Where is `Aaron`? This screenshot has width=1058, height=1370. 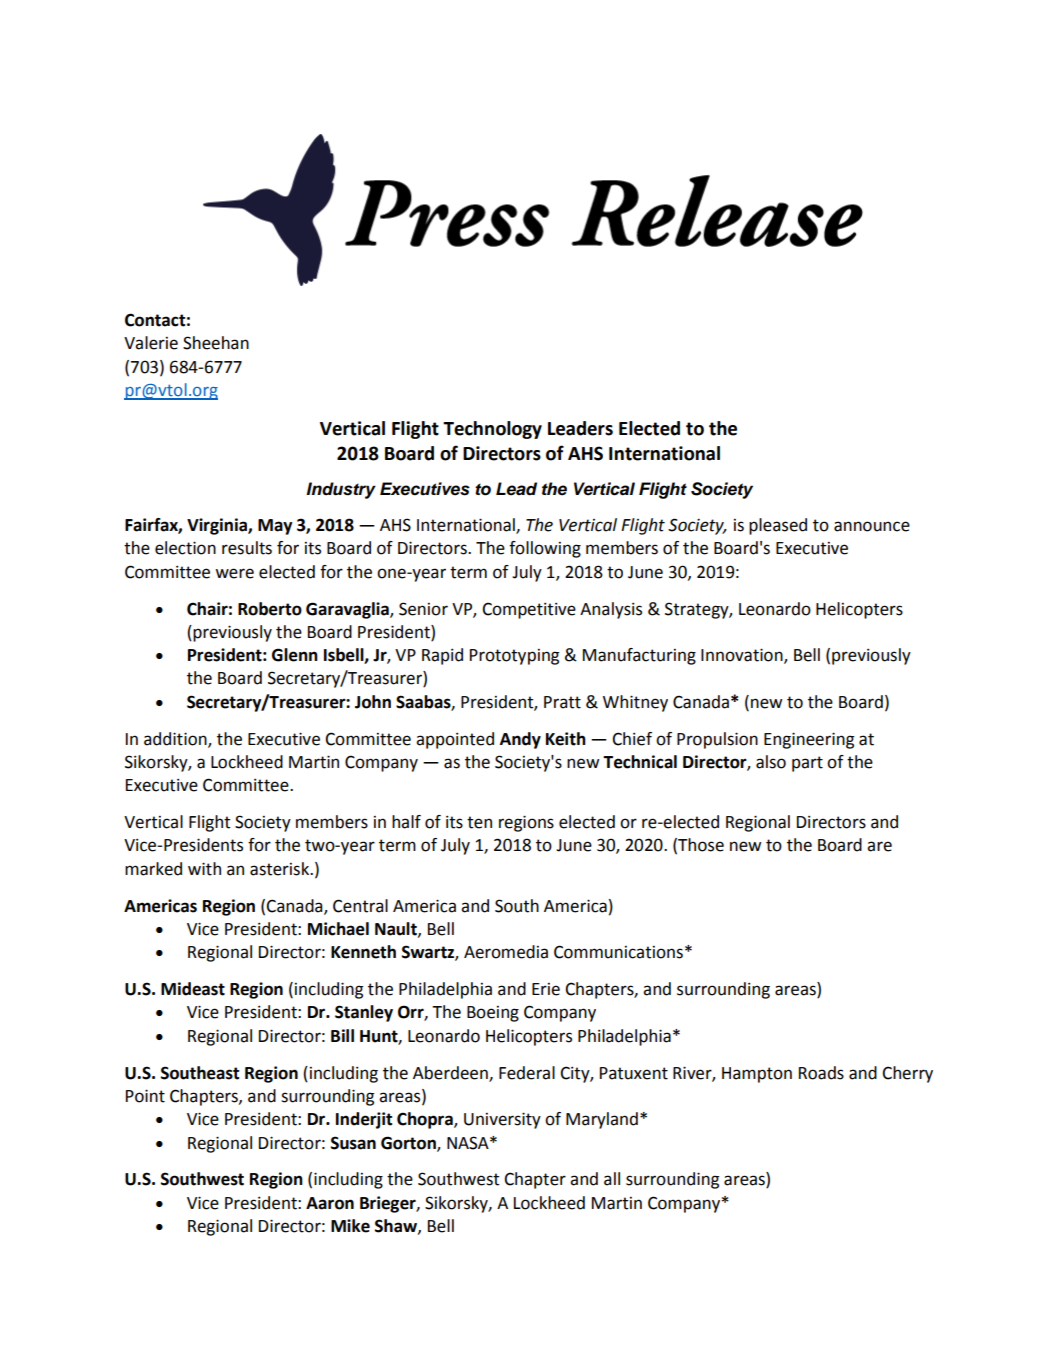 Aaron is located at coordinates (330, 1203).
